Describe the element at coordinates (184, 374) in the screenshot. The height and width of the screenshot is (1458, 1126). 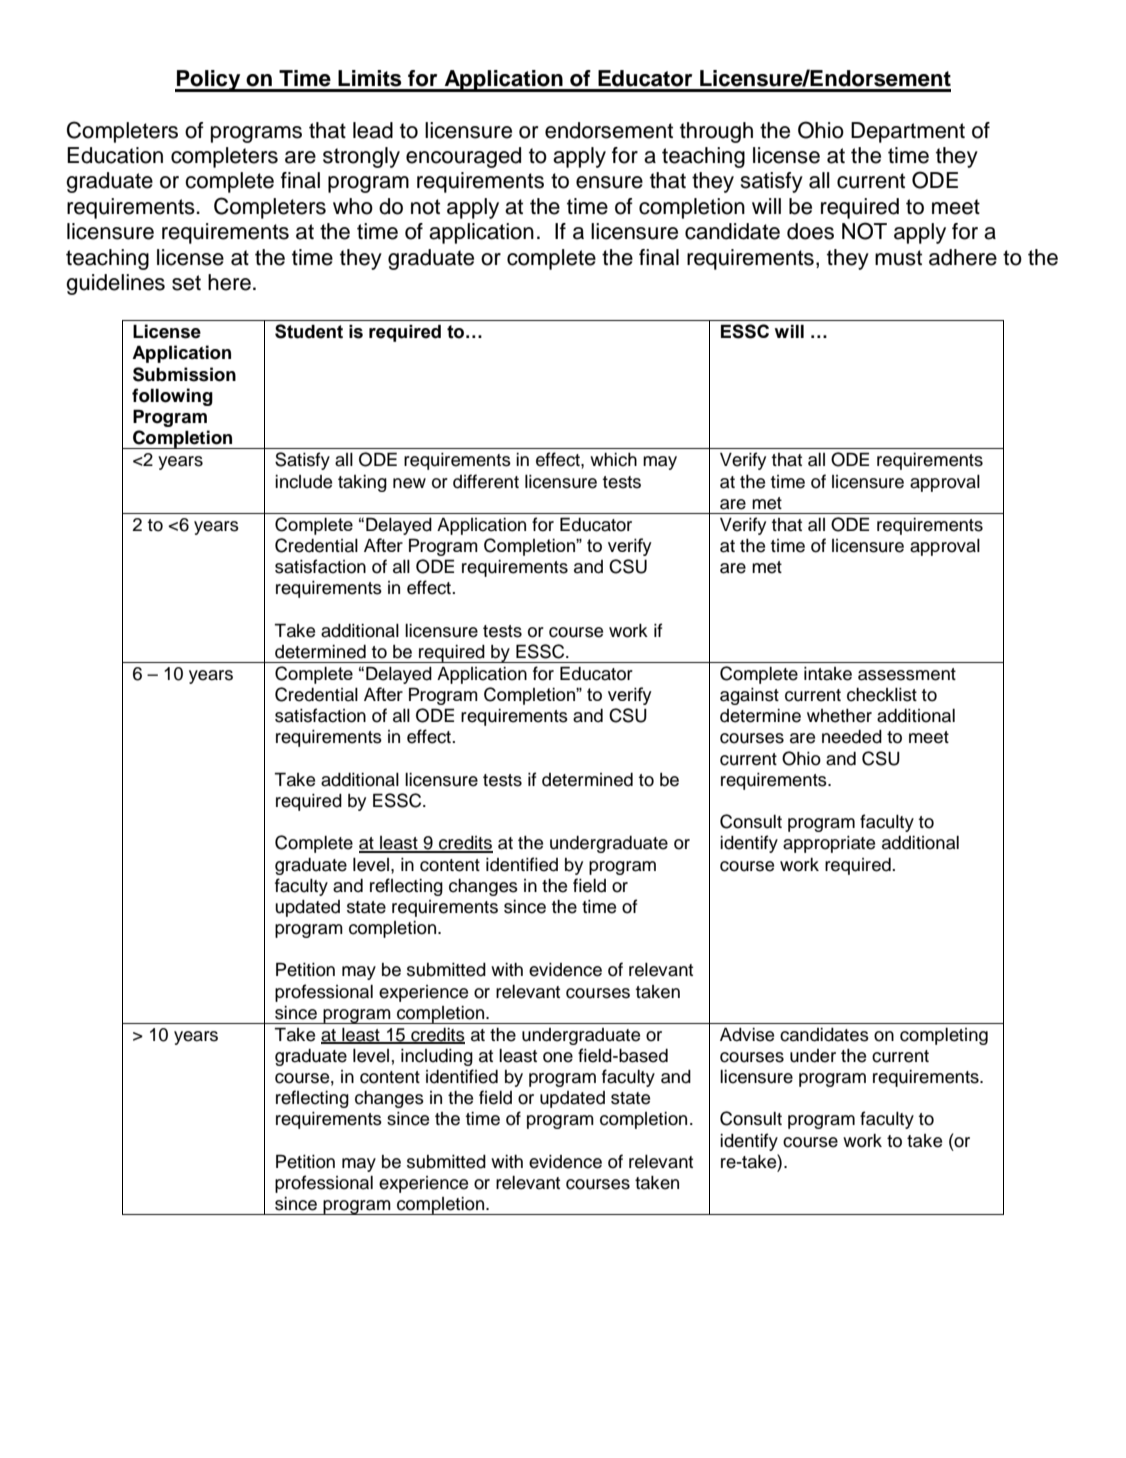
I see `Submission` at that location.
